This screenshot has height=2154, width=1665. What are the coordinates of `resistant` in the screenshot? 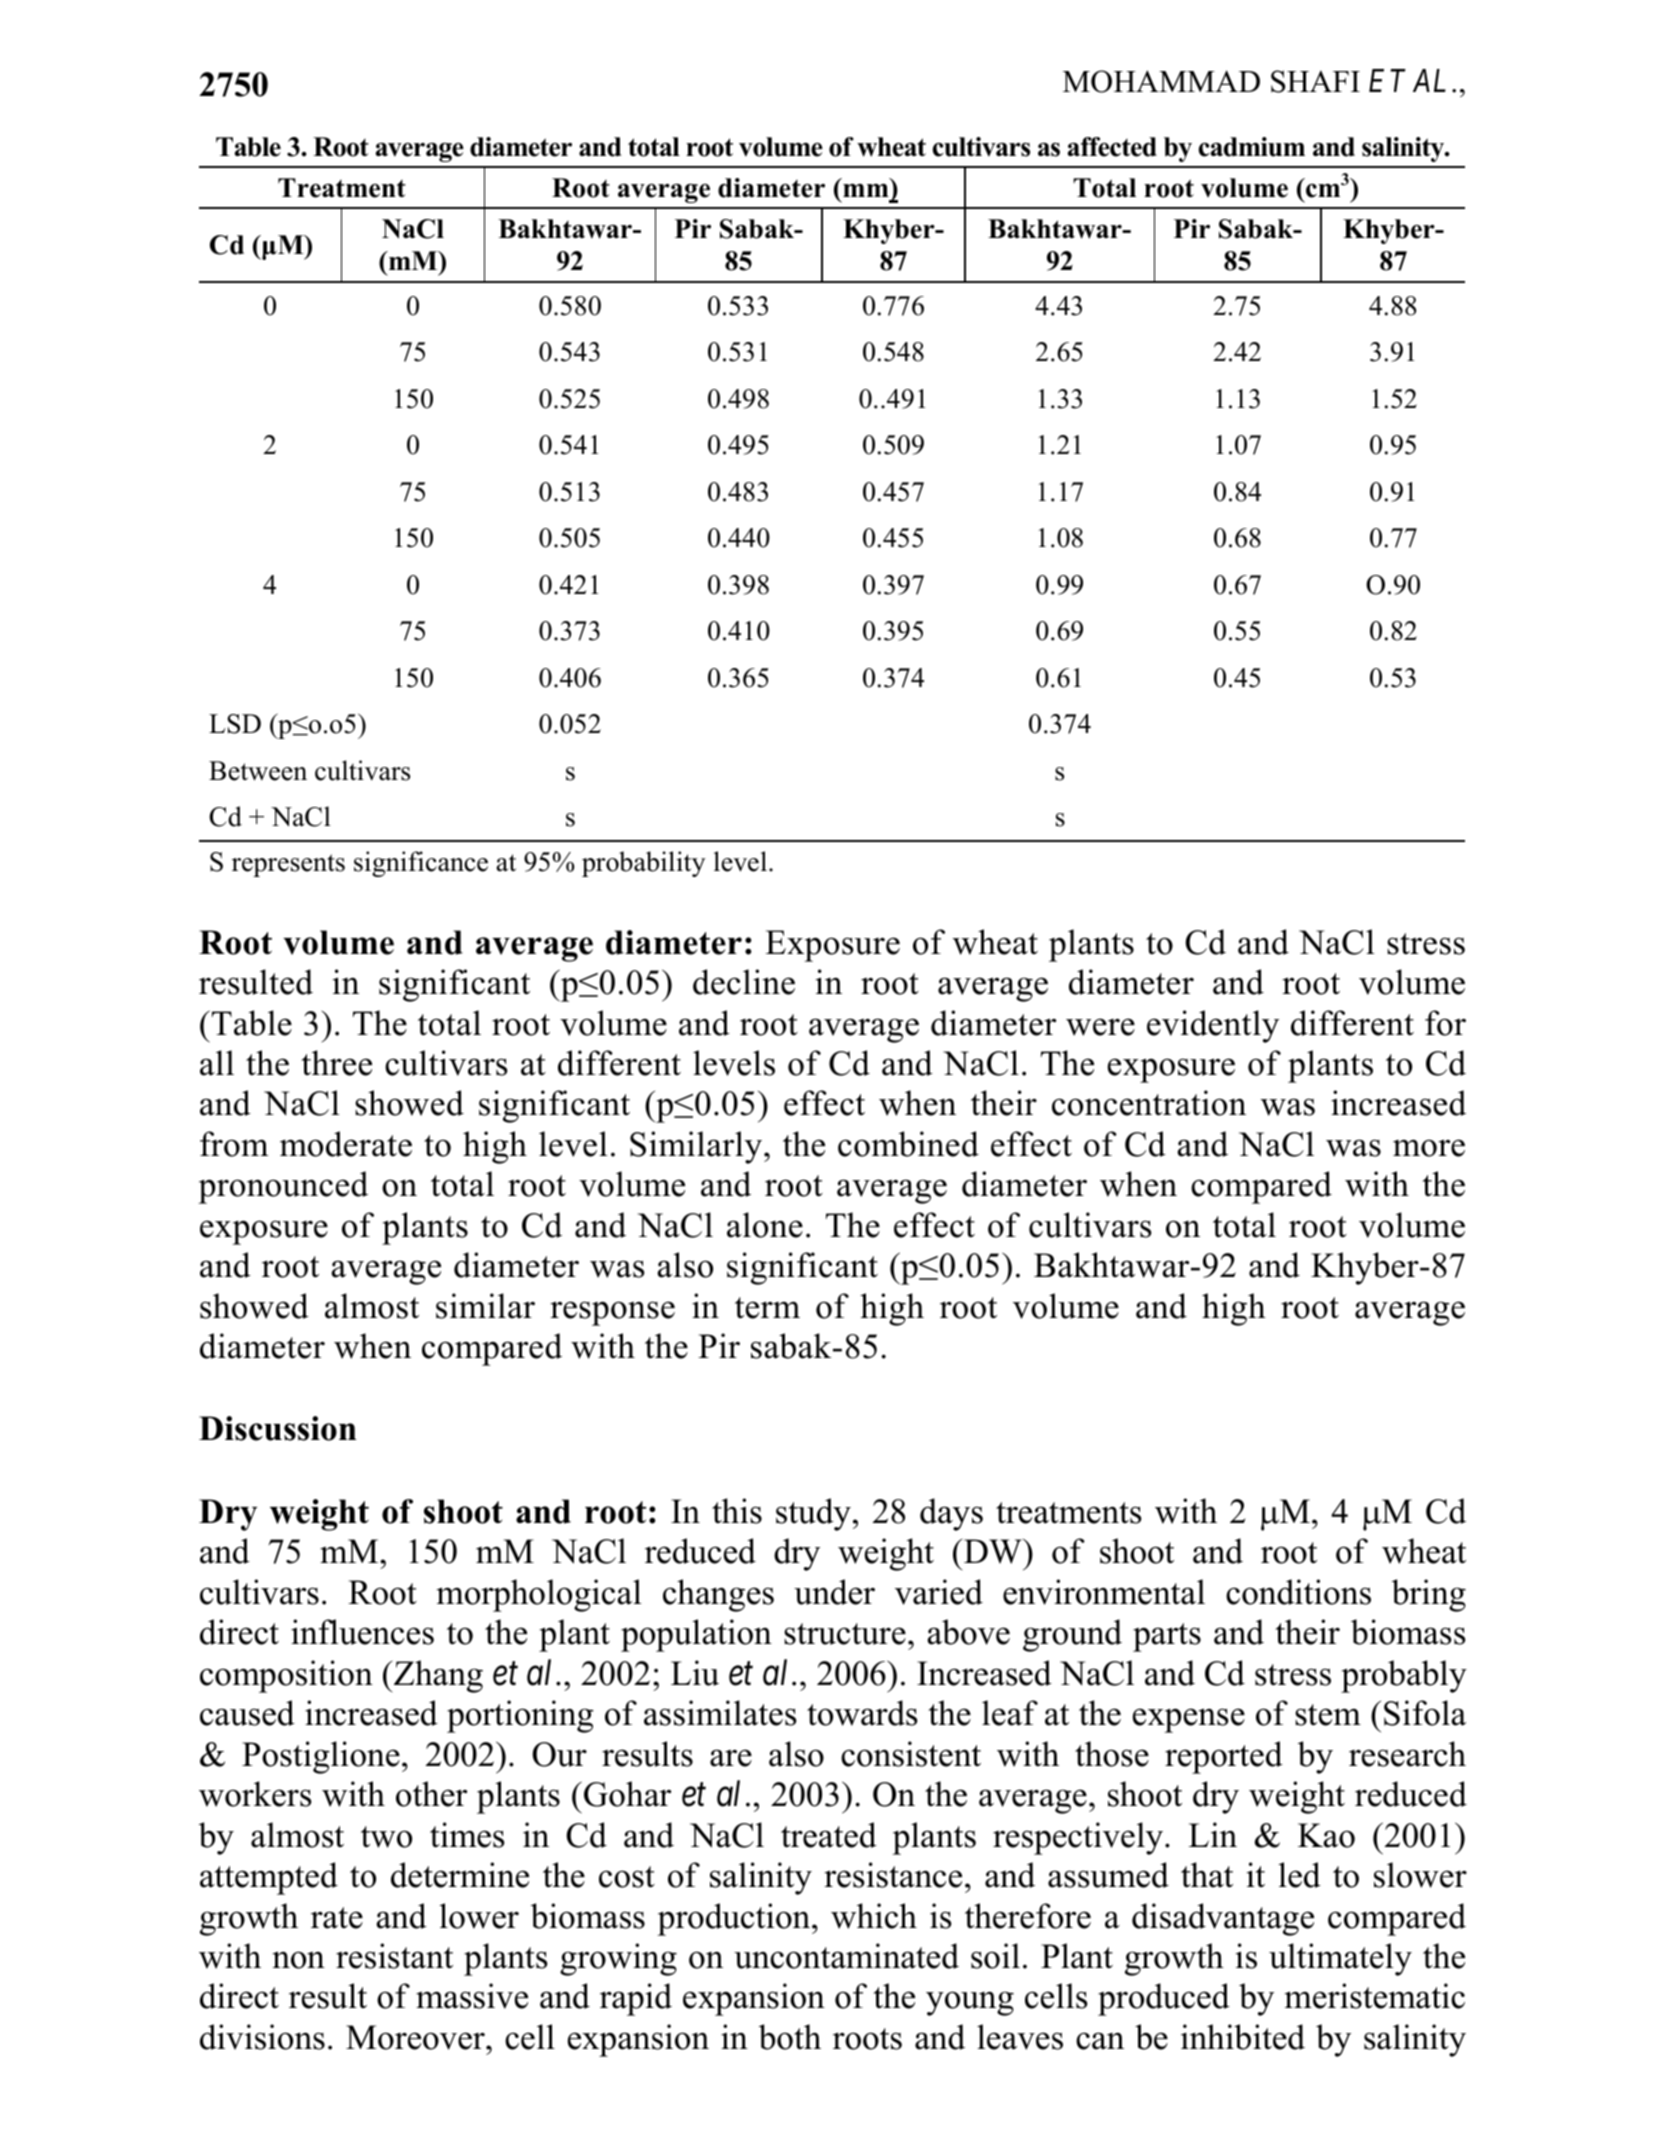 It's located at (394, 1956).
